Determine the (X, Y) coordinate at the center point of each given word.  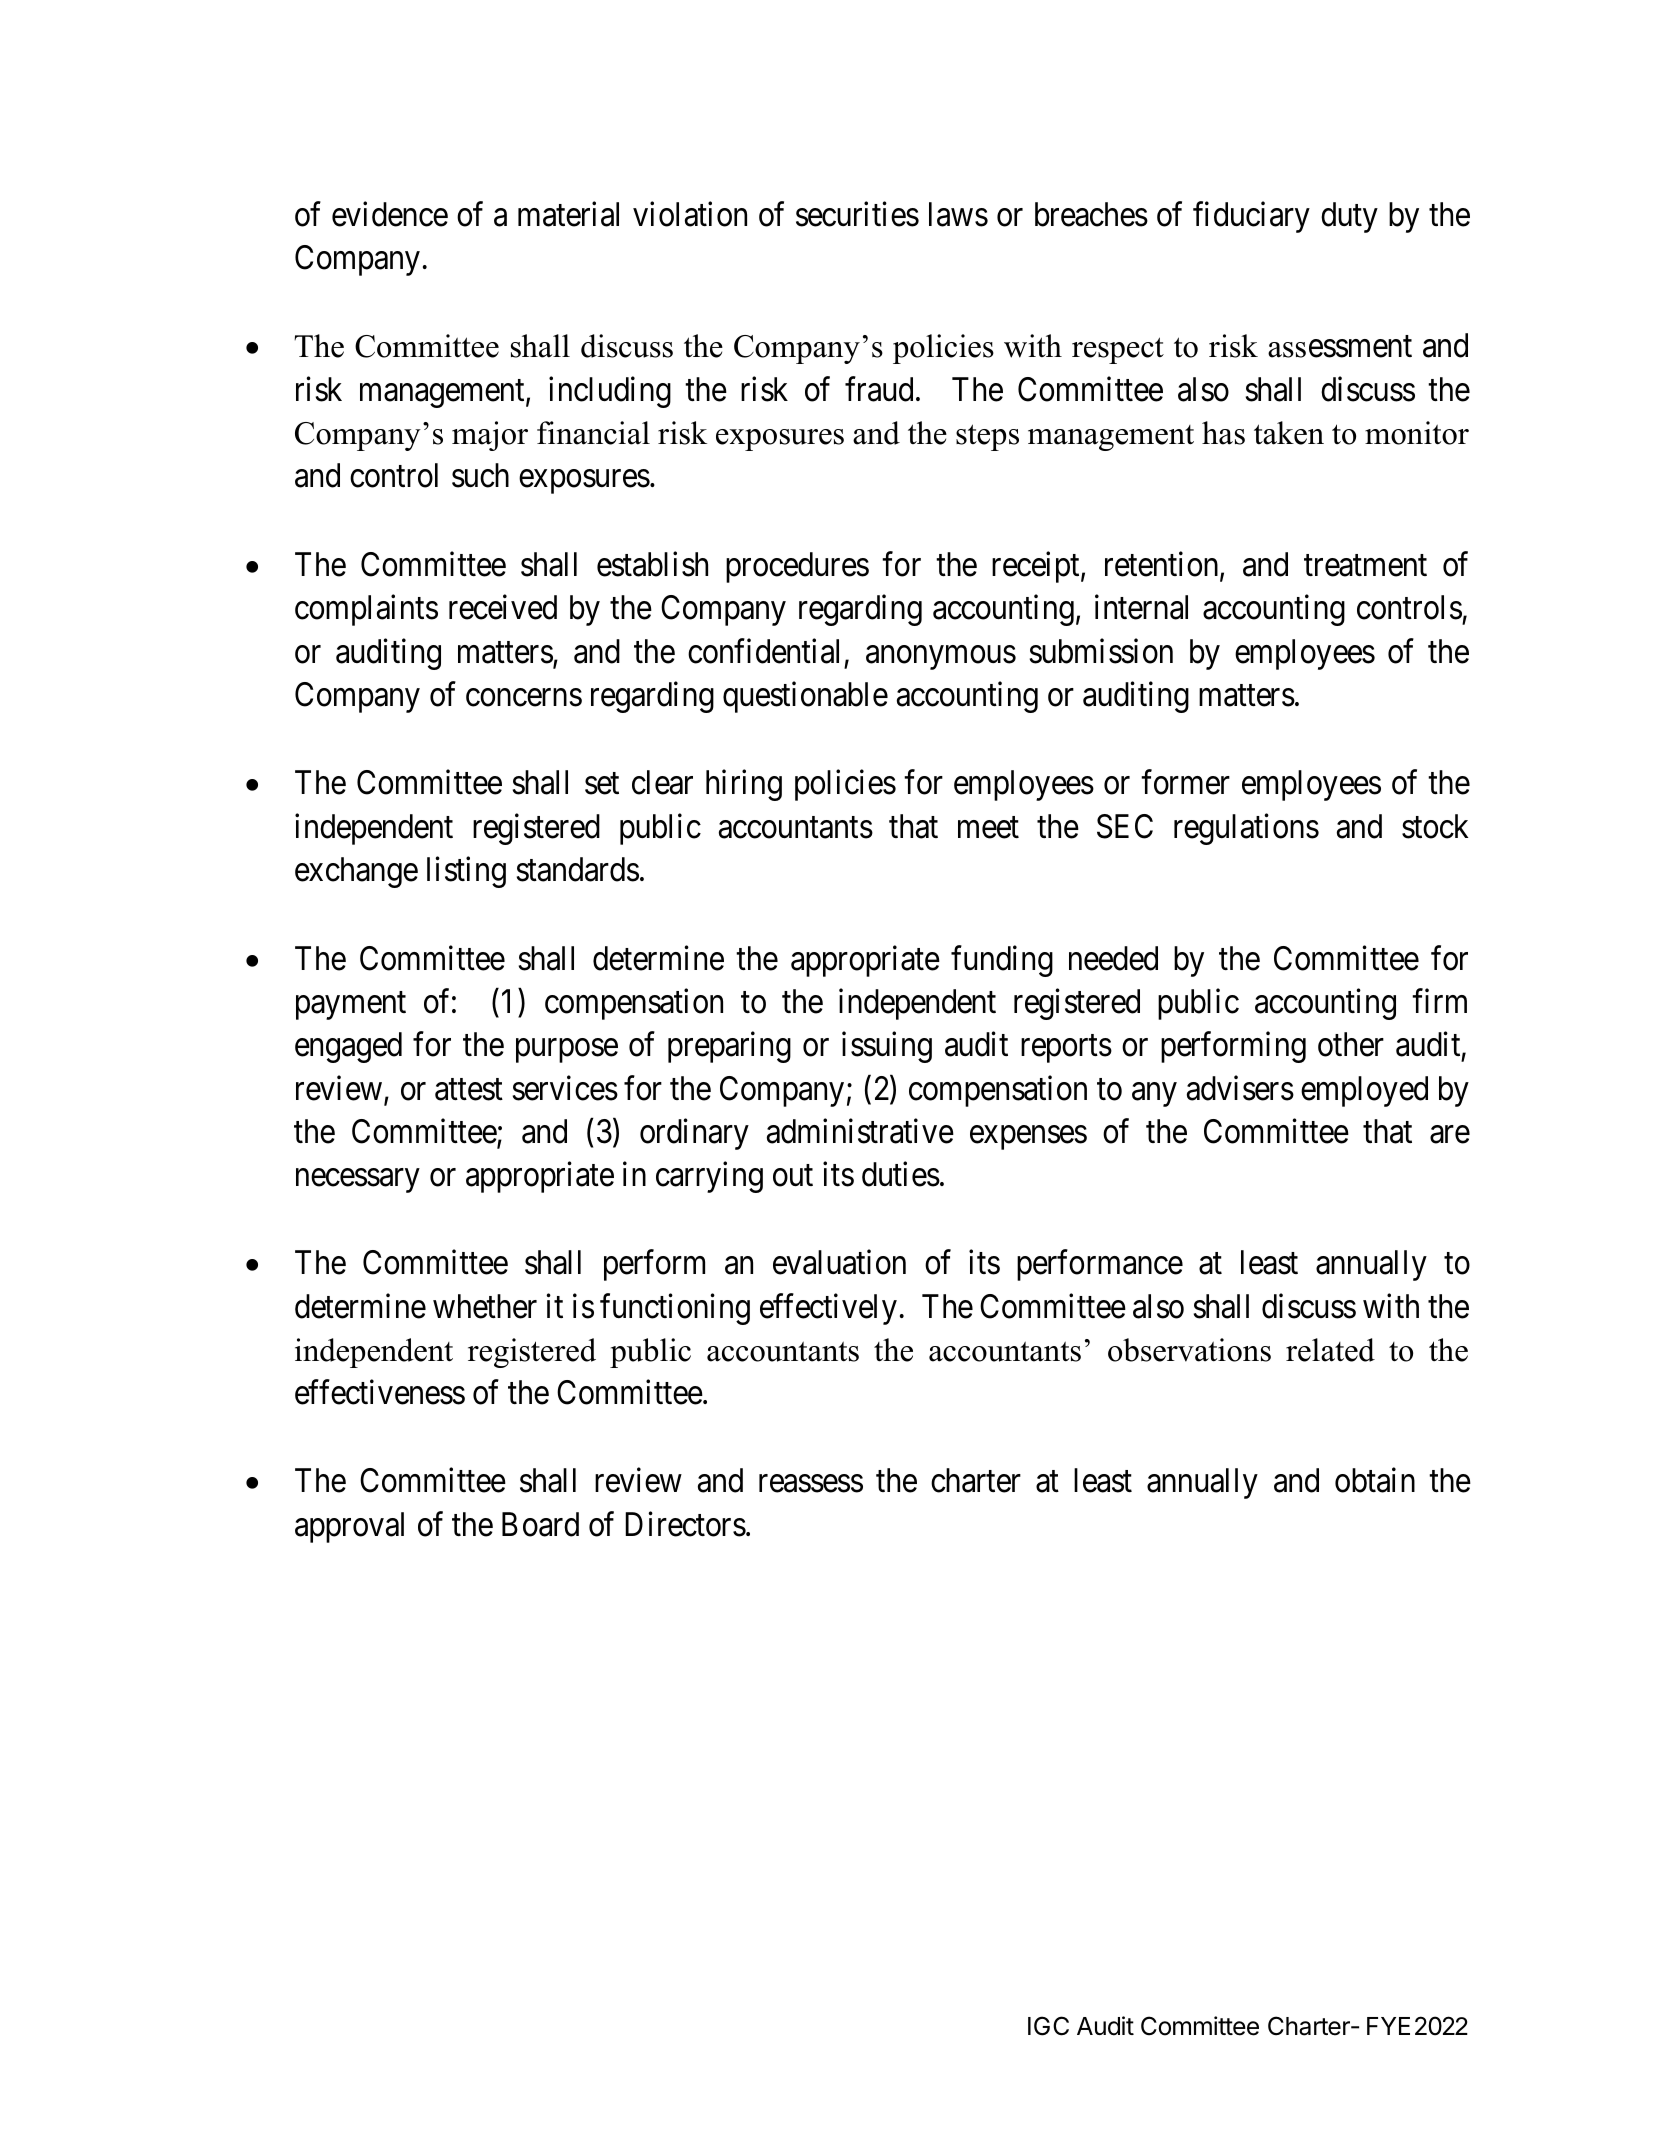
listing (466, 872)
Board (540, 1524)
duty (1349, 217)
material (568, 214)
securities (857, 214)
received (503, 607)
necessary (357, 1181)
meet (988, 828)
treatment (1365, 566)
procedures (797, 567)
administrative (860, 1131)
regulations (1246, 829)
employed (1364, 1091)
